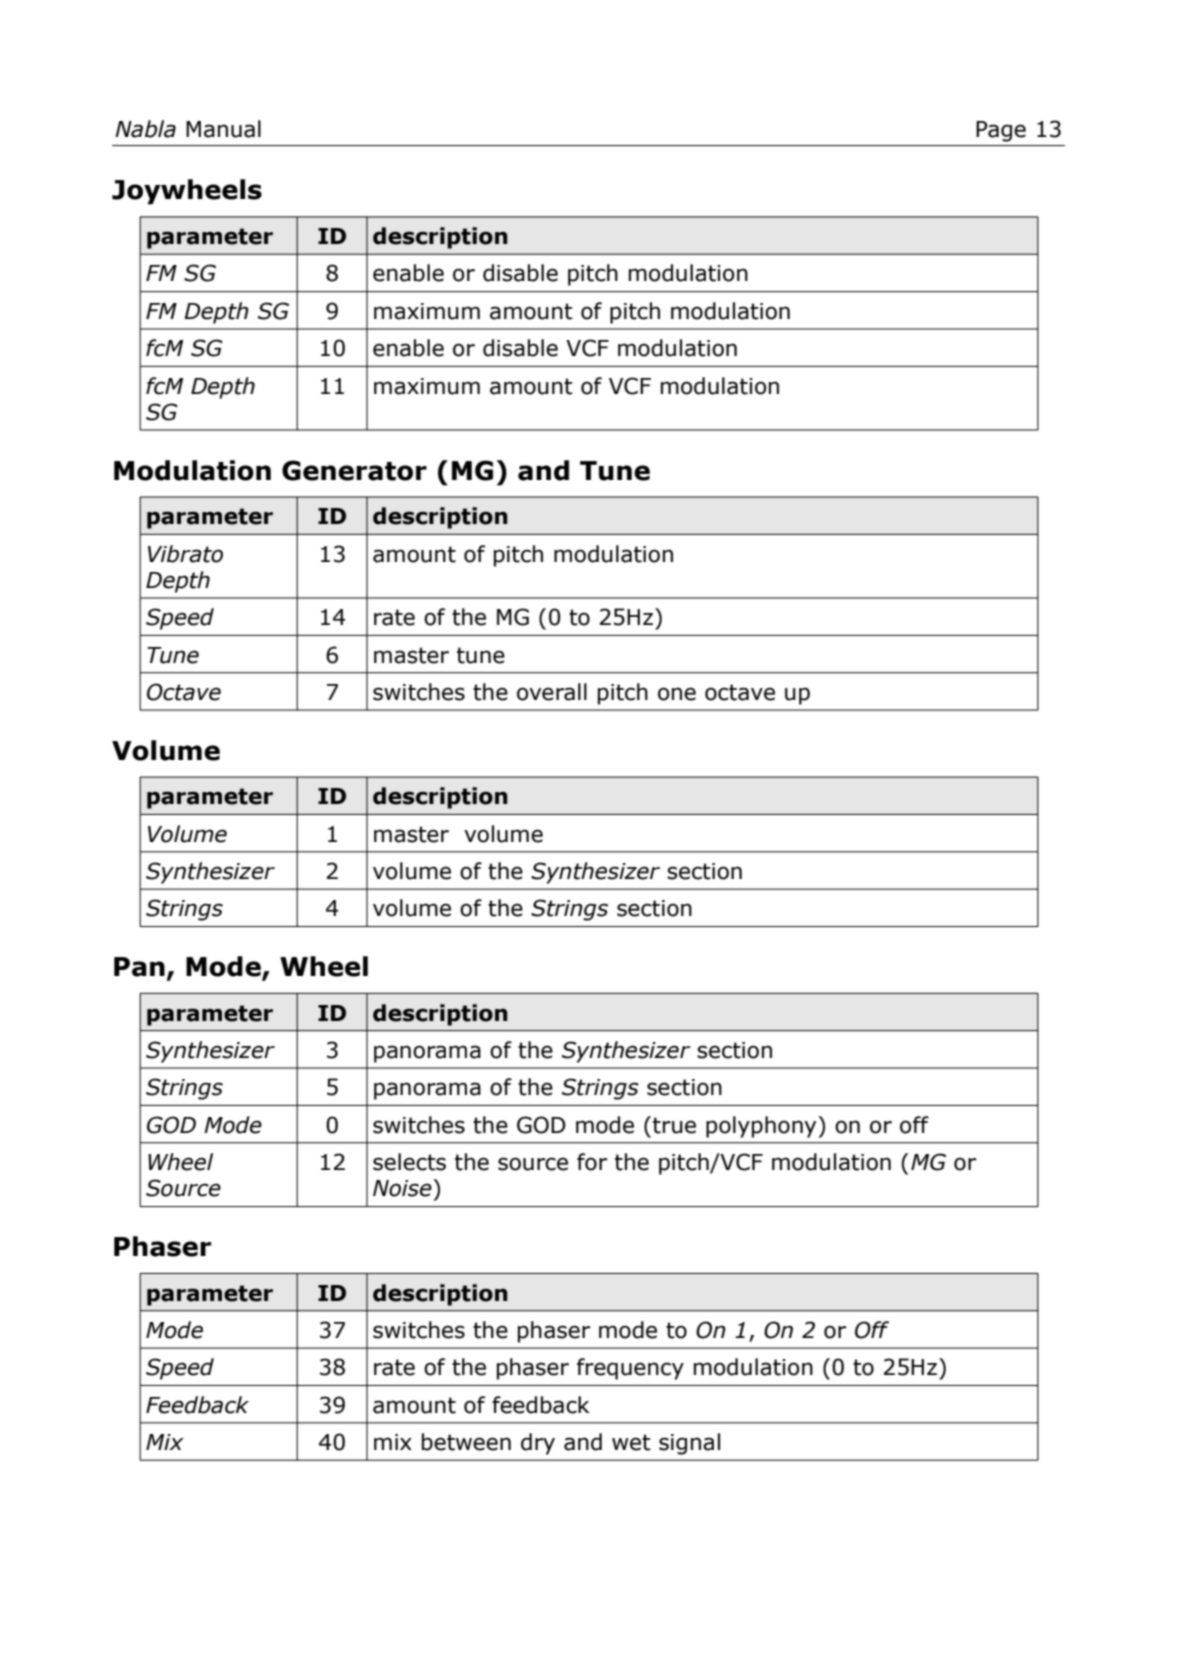 Image resolution: width=1177 pixels, height=1664 pixels. Describe the element at coordinates (185, 554) in the screenshot. I see `Vibrato` at that location.
